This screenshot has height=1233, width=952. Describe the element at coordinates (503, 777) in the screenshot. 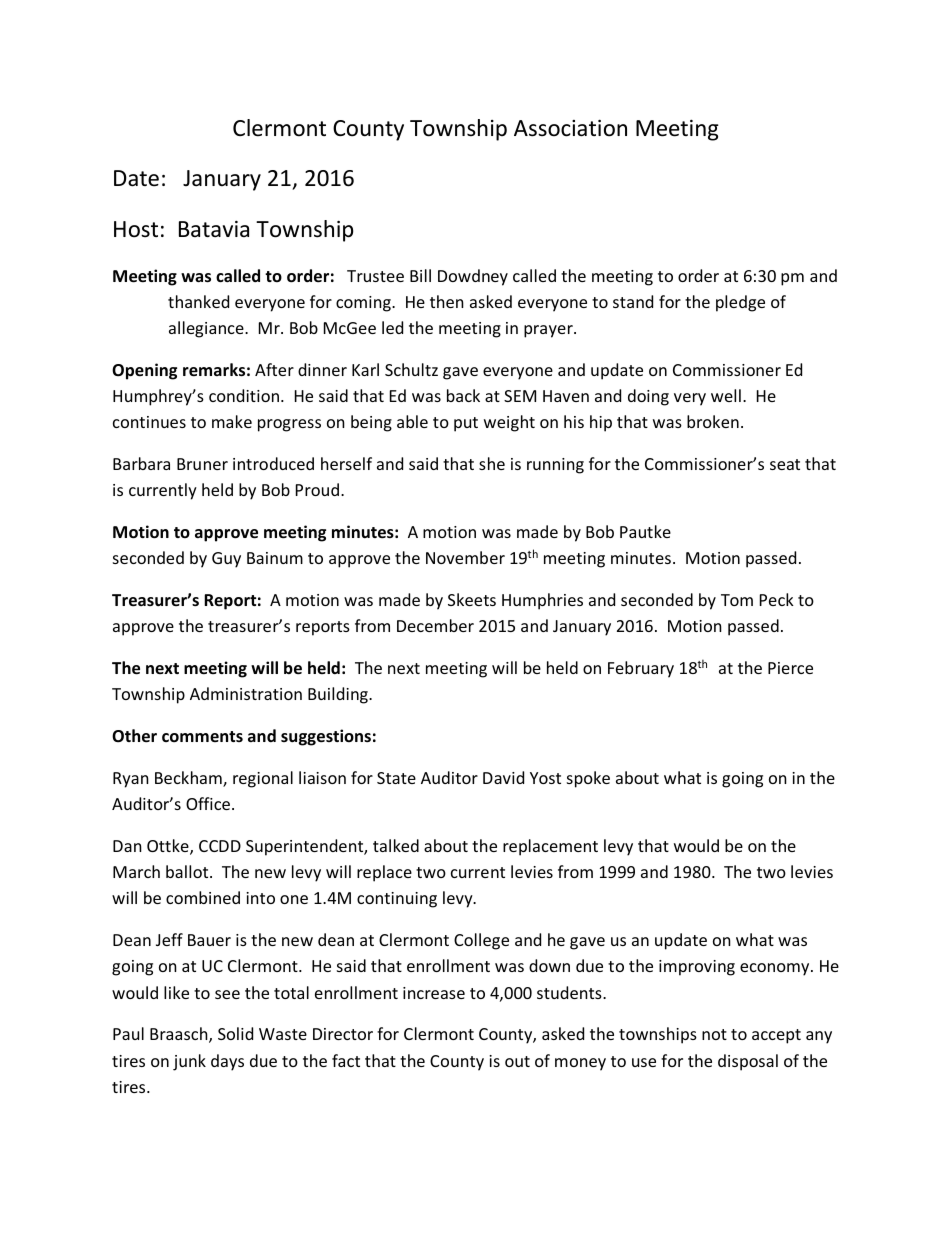

I see `David` at that location.
